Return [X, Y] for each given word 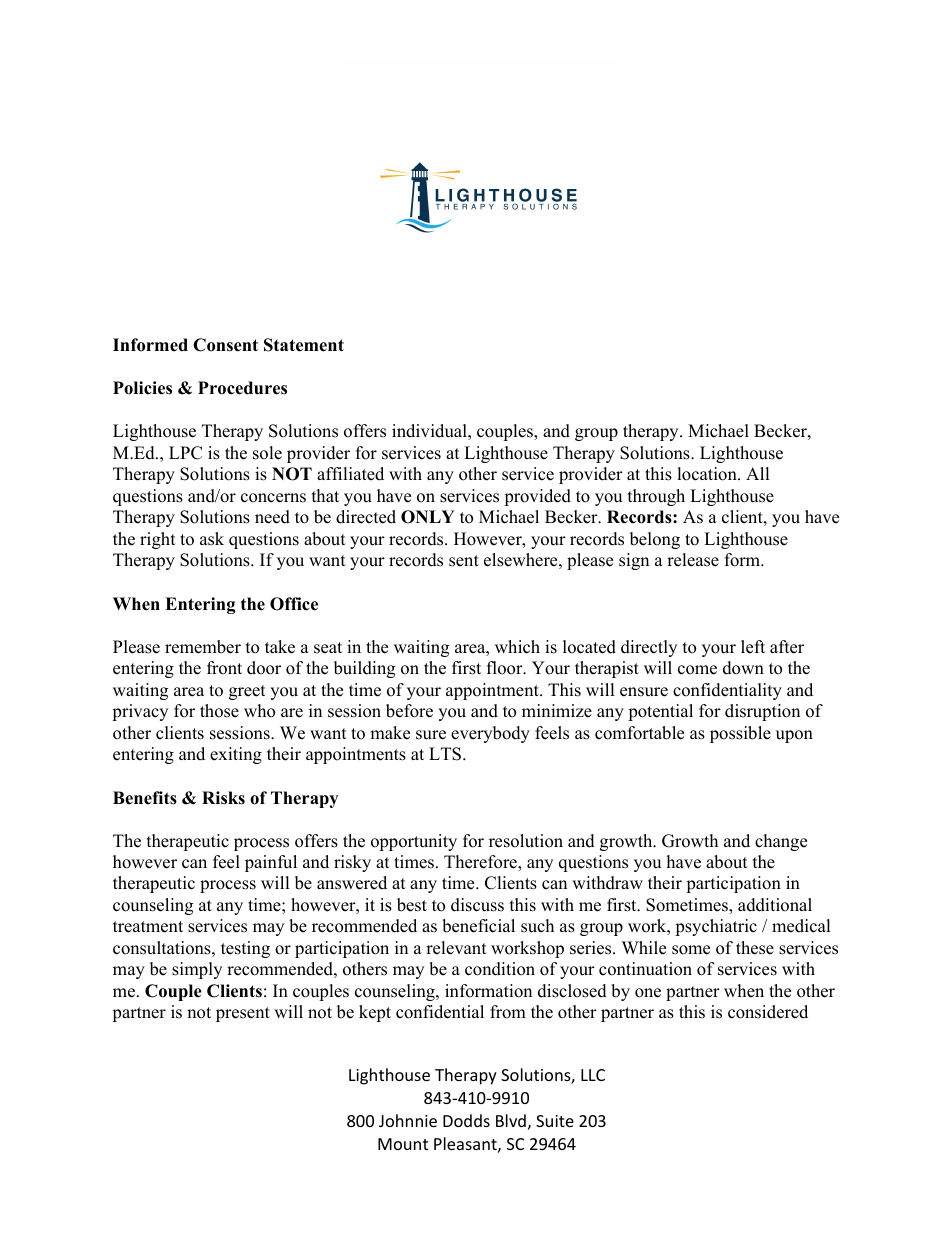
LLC [593, 1075]
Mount [403, 1144]
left [753, 647]
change [781, 842]
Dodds [466, 1120]
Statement [304, 345]
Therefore [481, 863]
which [517, 647]
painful [271, 863]
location [708, 474]
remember [203, 647]
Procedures [242, 388]
